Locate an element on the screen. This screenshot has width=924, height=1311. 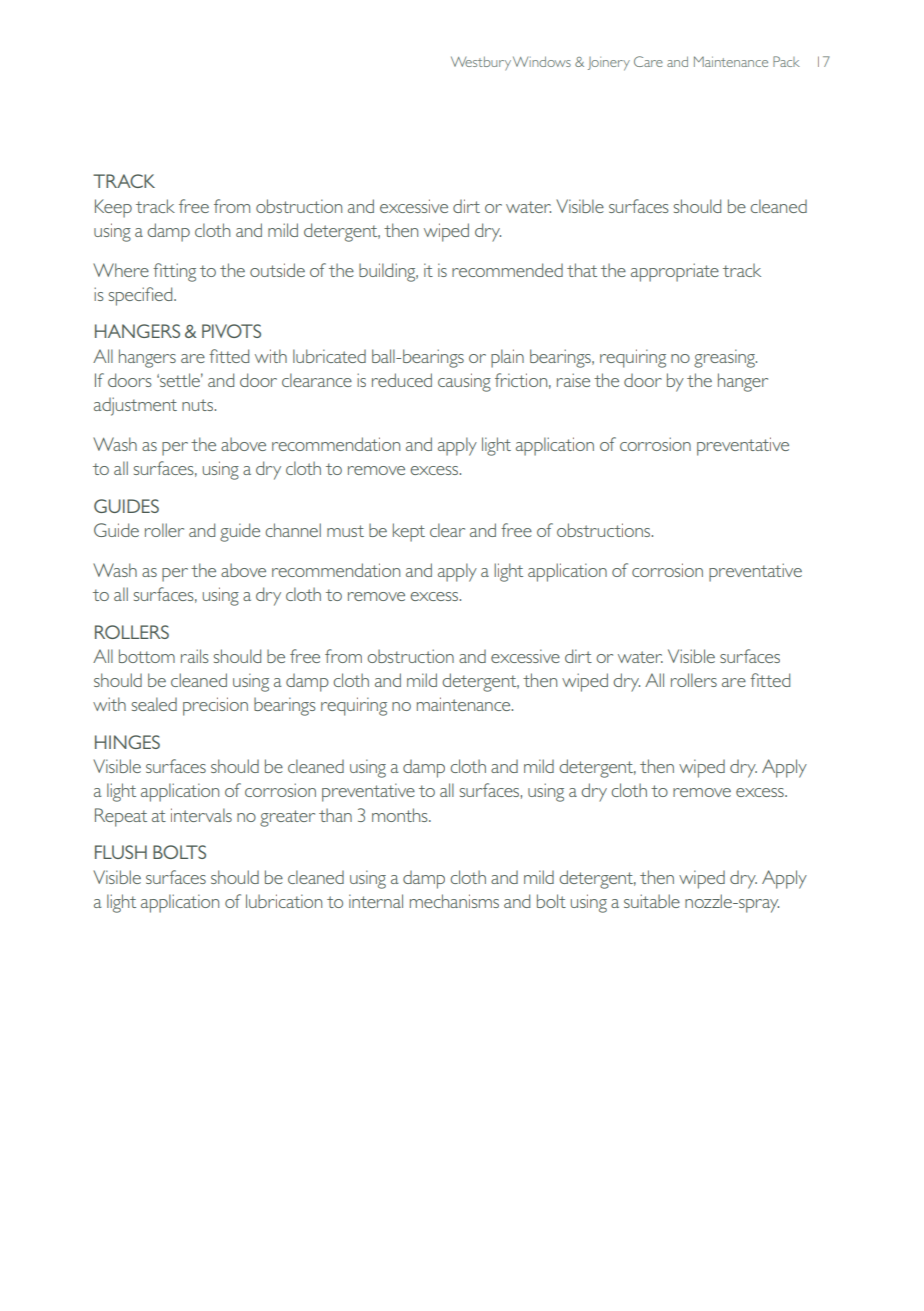
Keep is located at coordinates (113, 208).
